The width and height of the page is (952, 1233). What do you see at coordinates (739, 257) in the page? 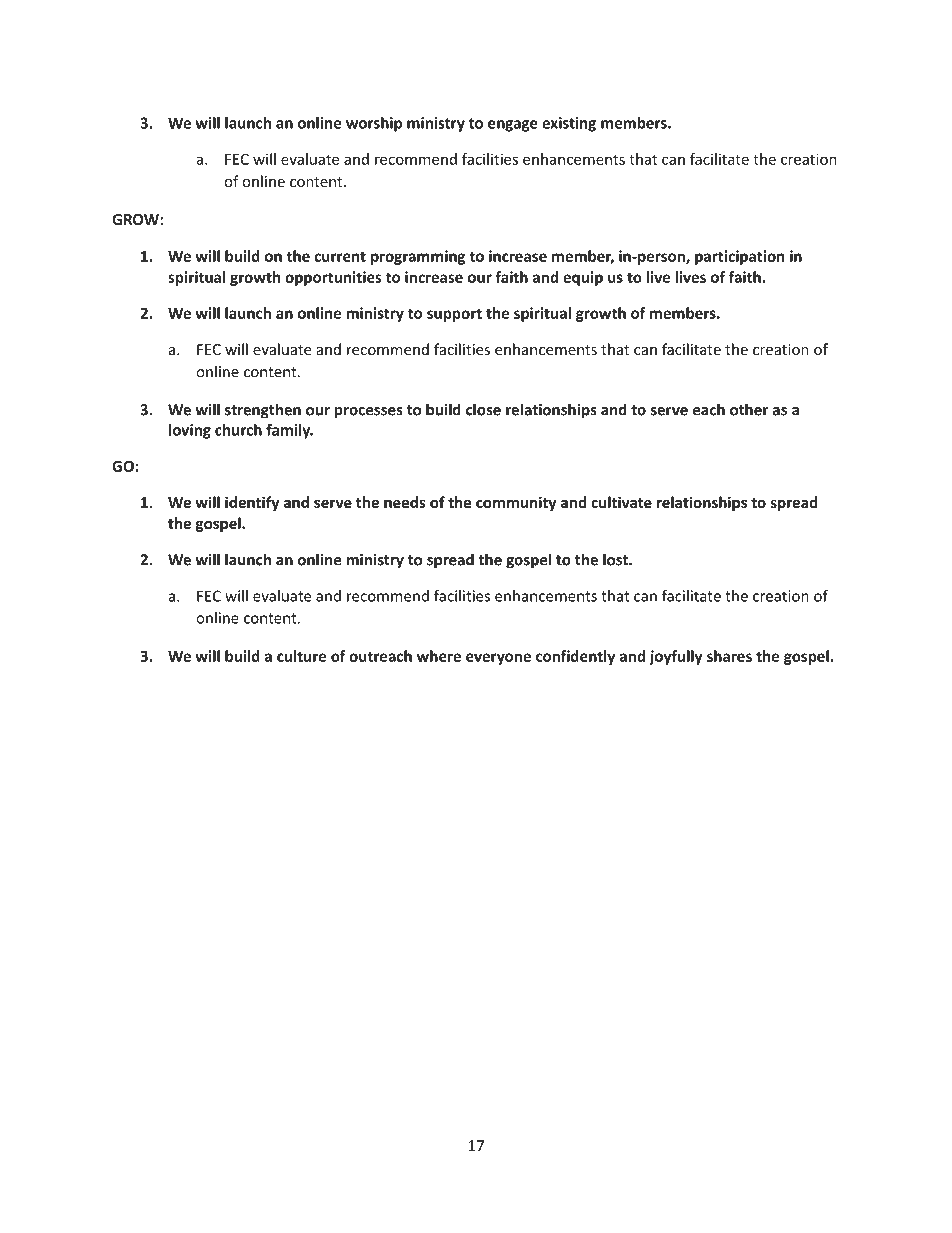
I see `participation` at bounding box center [739, 257].
